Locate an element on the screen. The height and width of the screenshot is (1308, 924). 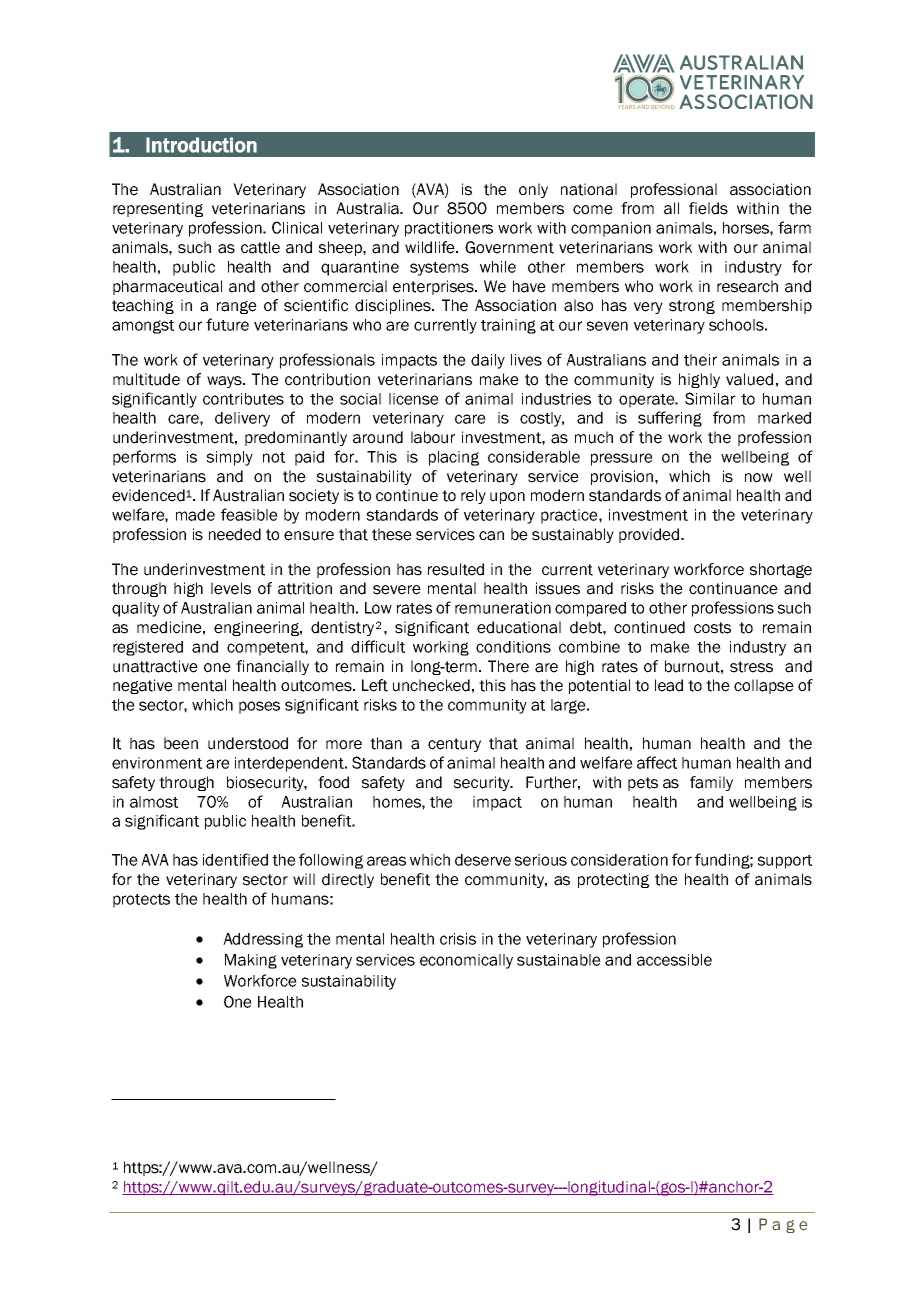
accessible is located at coordinates (674, 960).
